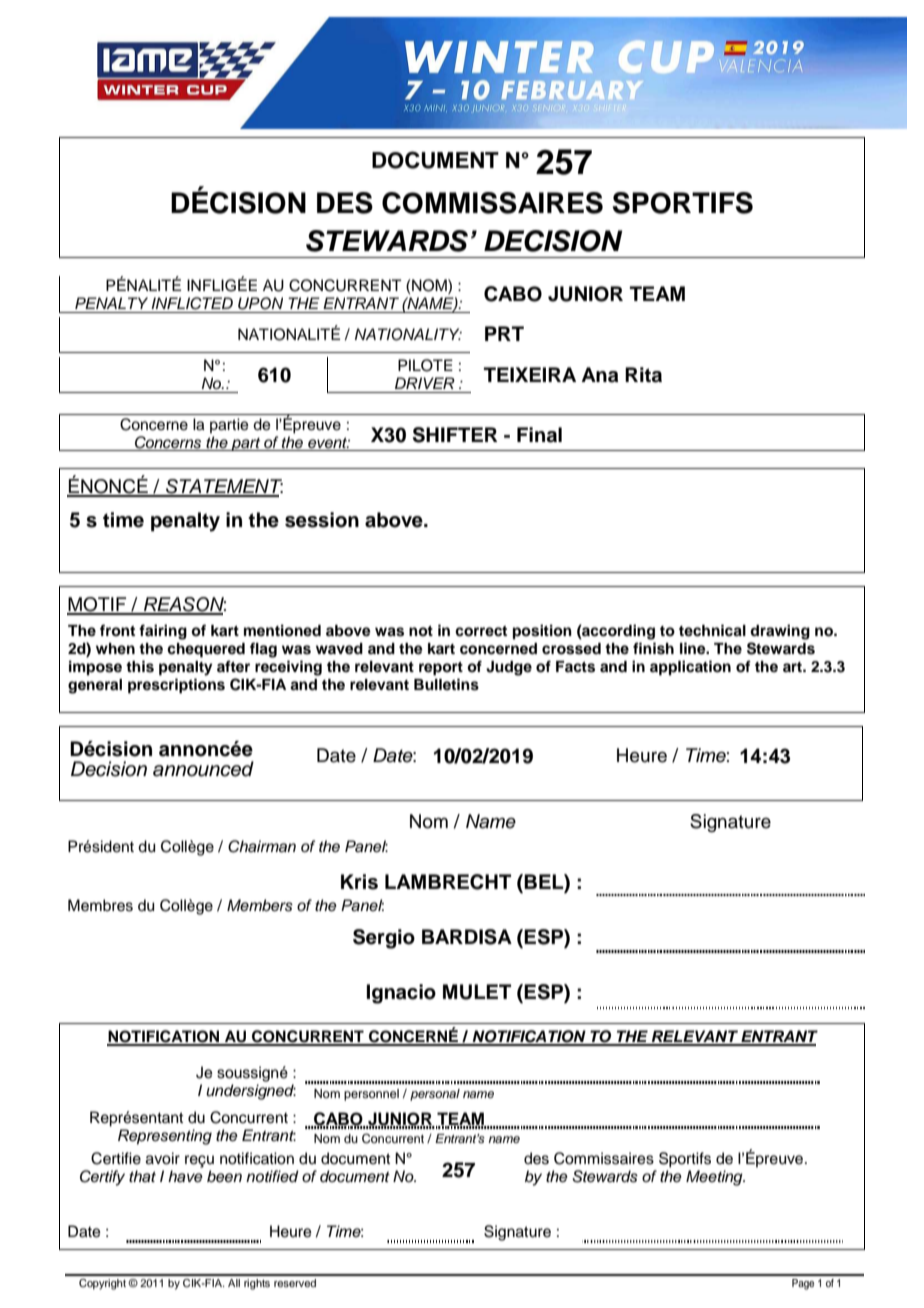 The image size is (924, 1308). What do you see at coordinates (504, 333) in the screenshot?
I see `PRT` at bounding box center [504, 333].
